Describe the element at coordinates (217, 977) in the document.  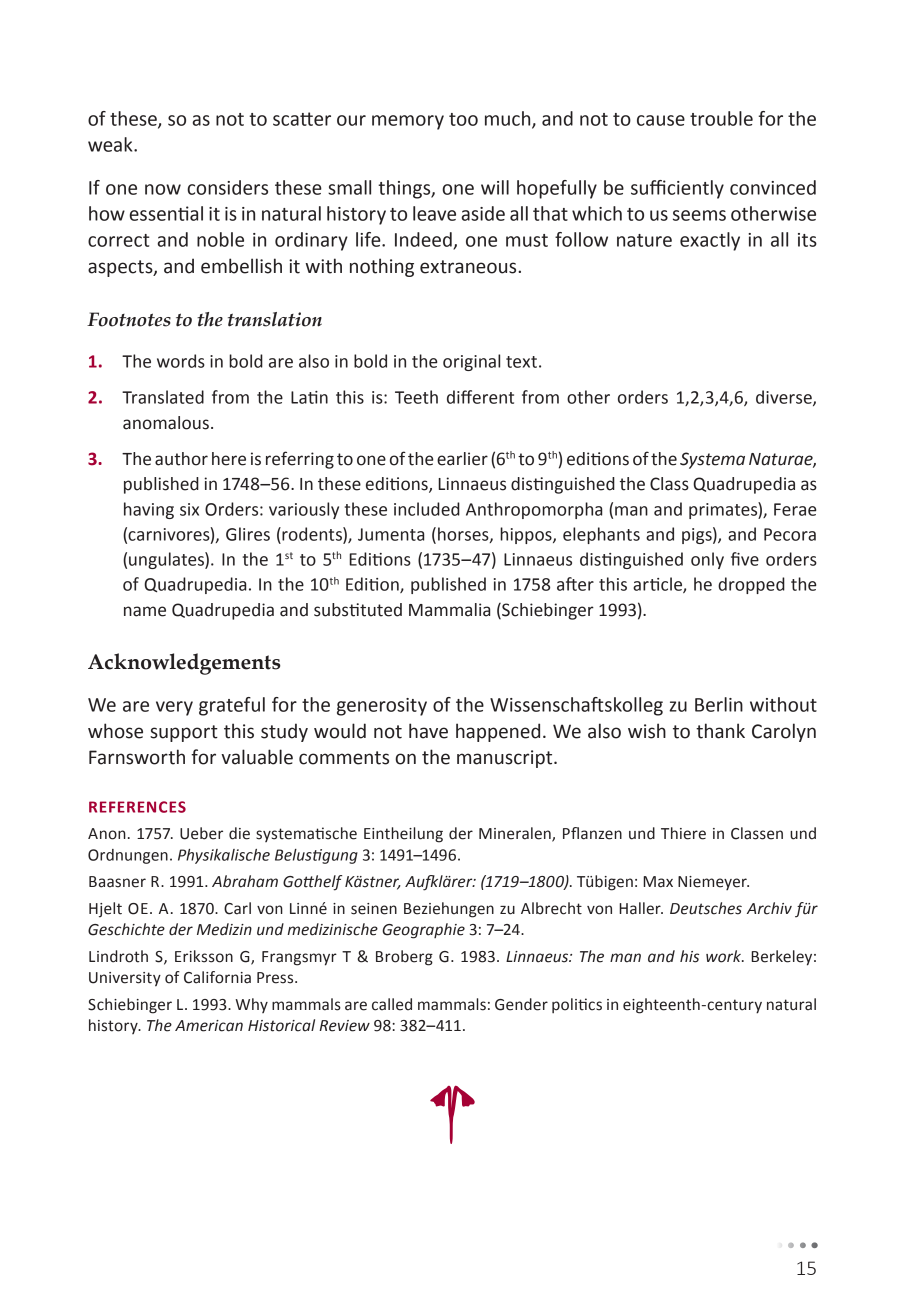
I see `California` at that location.
